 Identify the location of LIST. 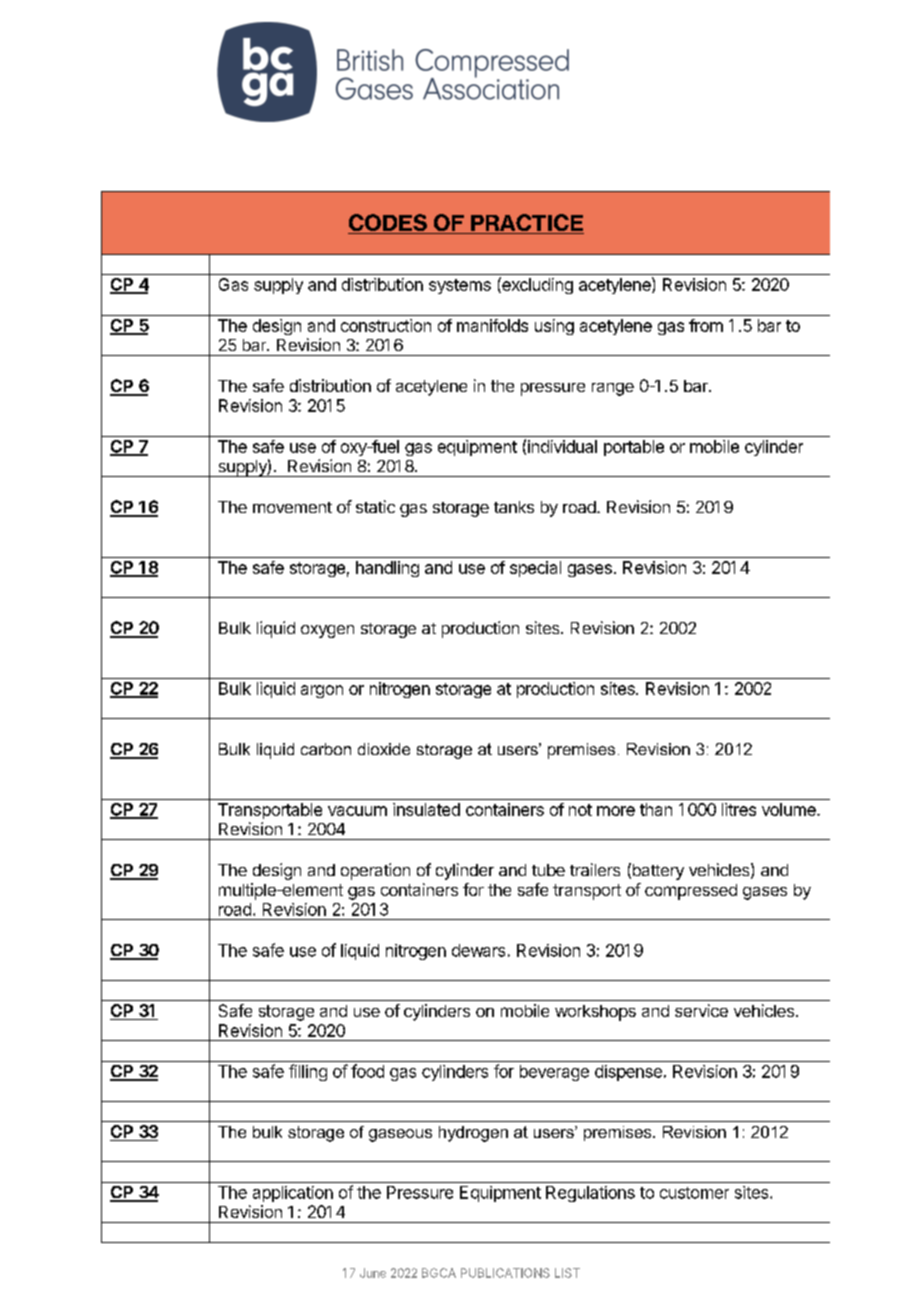
(567, 1273).
